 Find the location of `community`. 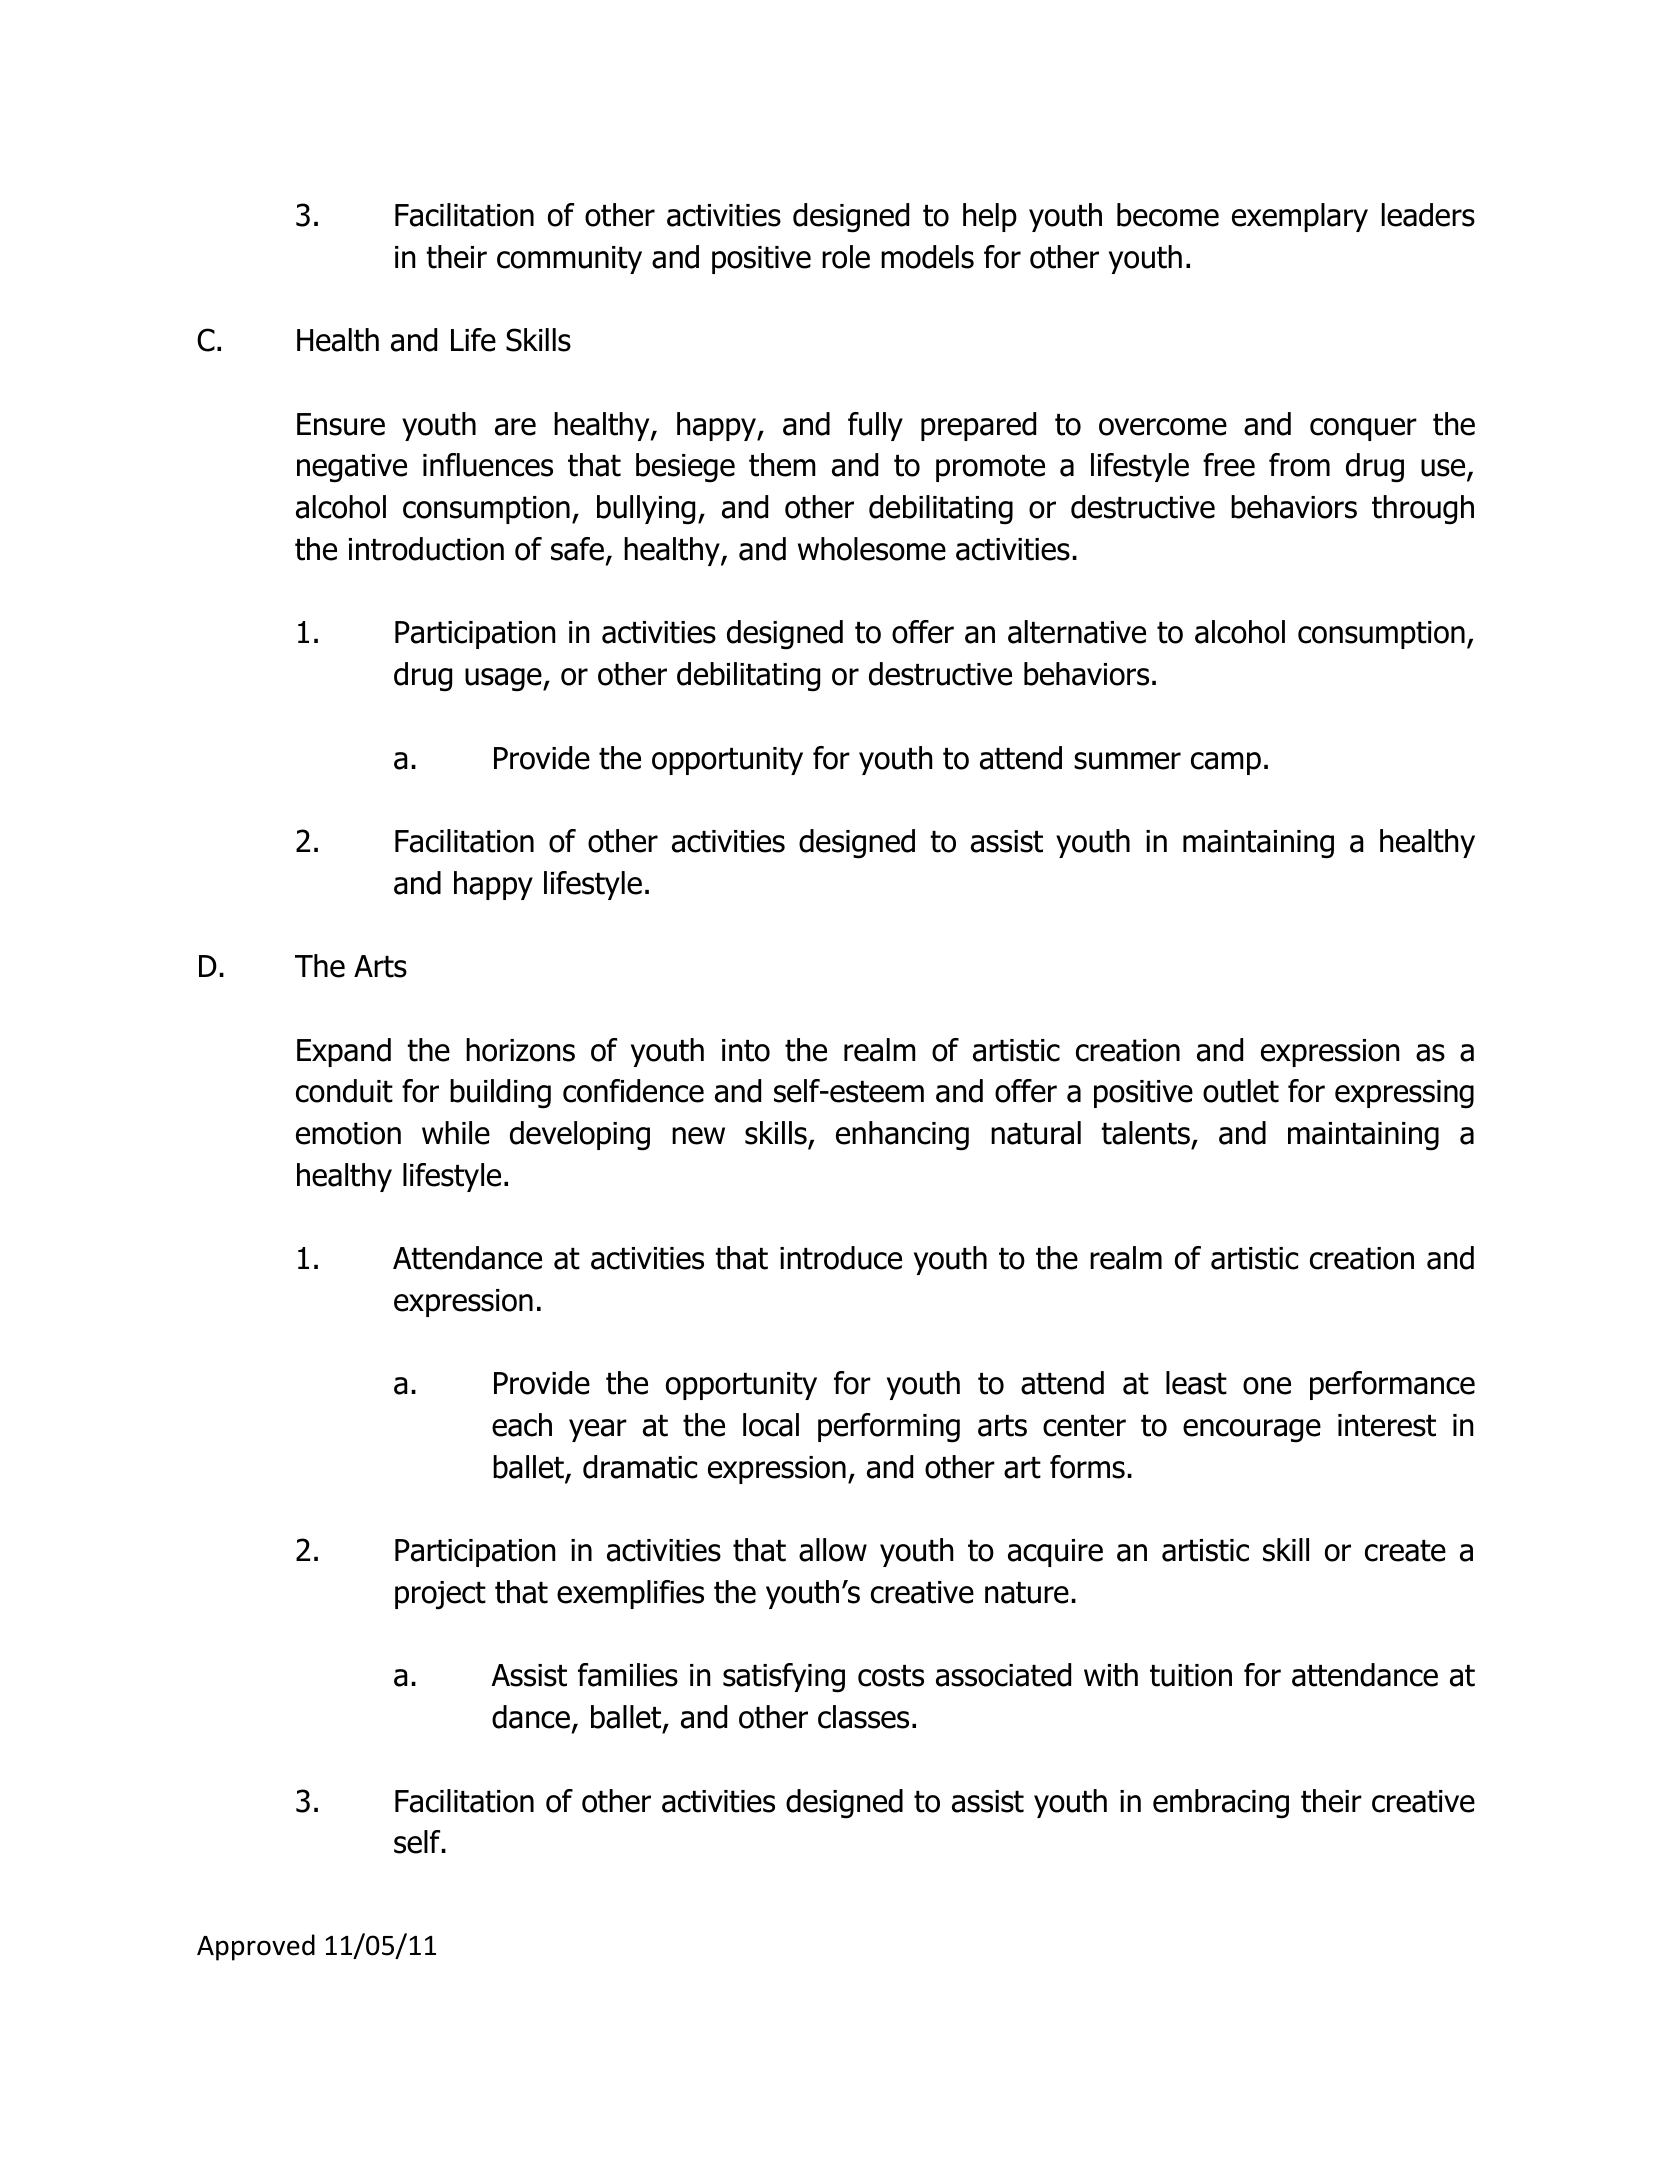

community is located at coordinates (569, 260).
